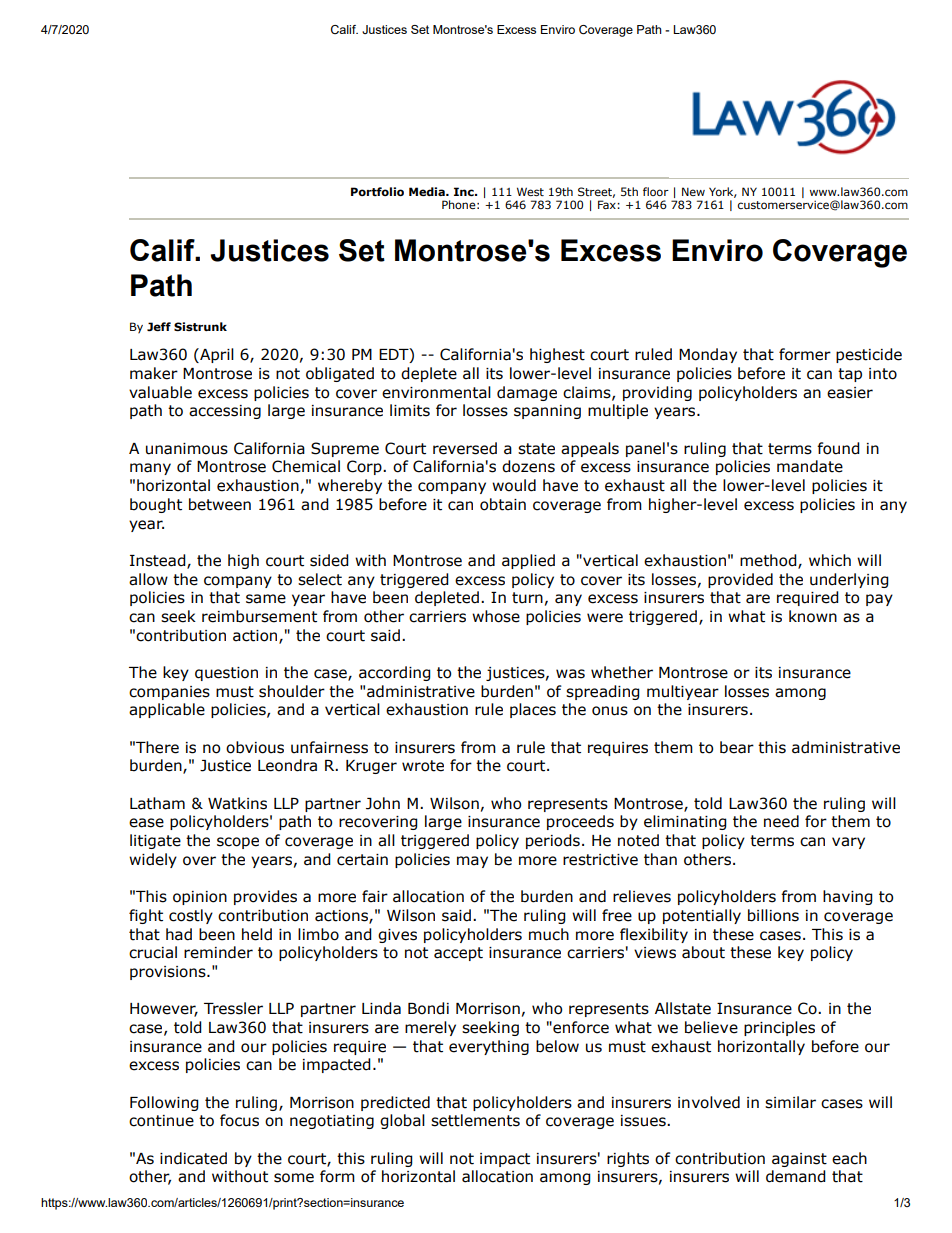  What do you see at coordinates (475, 1120) in the image?
I see `settlements` at bounding box center [475, 1120].
